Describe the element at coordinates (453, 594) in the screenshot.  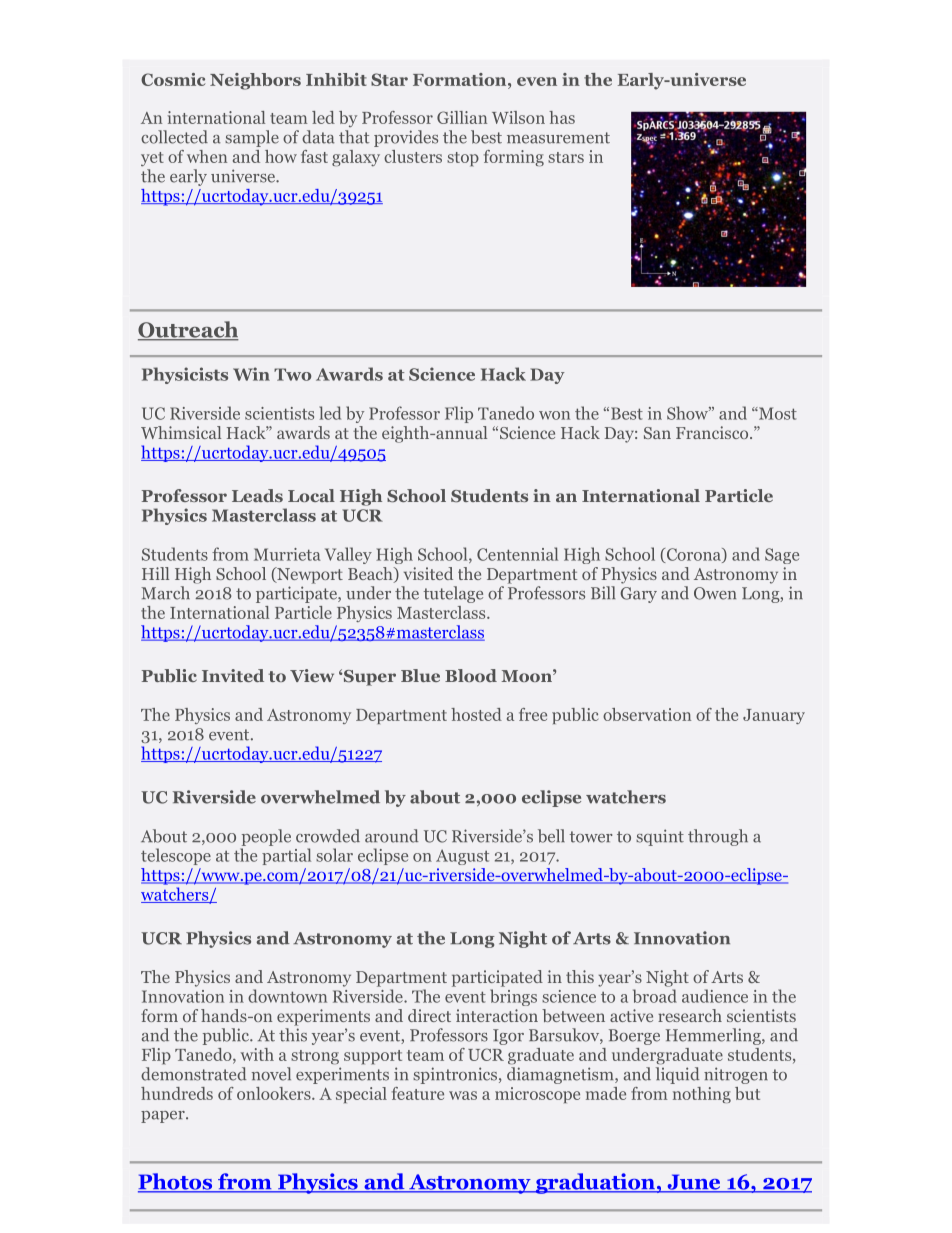
I see `tutelage` at that location.
